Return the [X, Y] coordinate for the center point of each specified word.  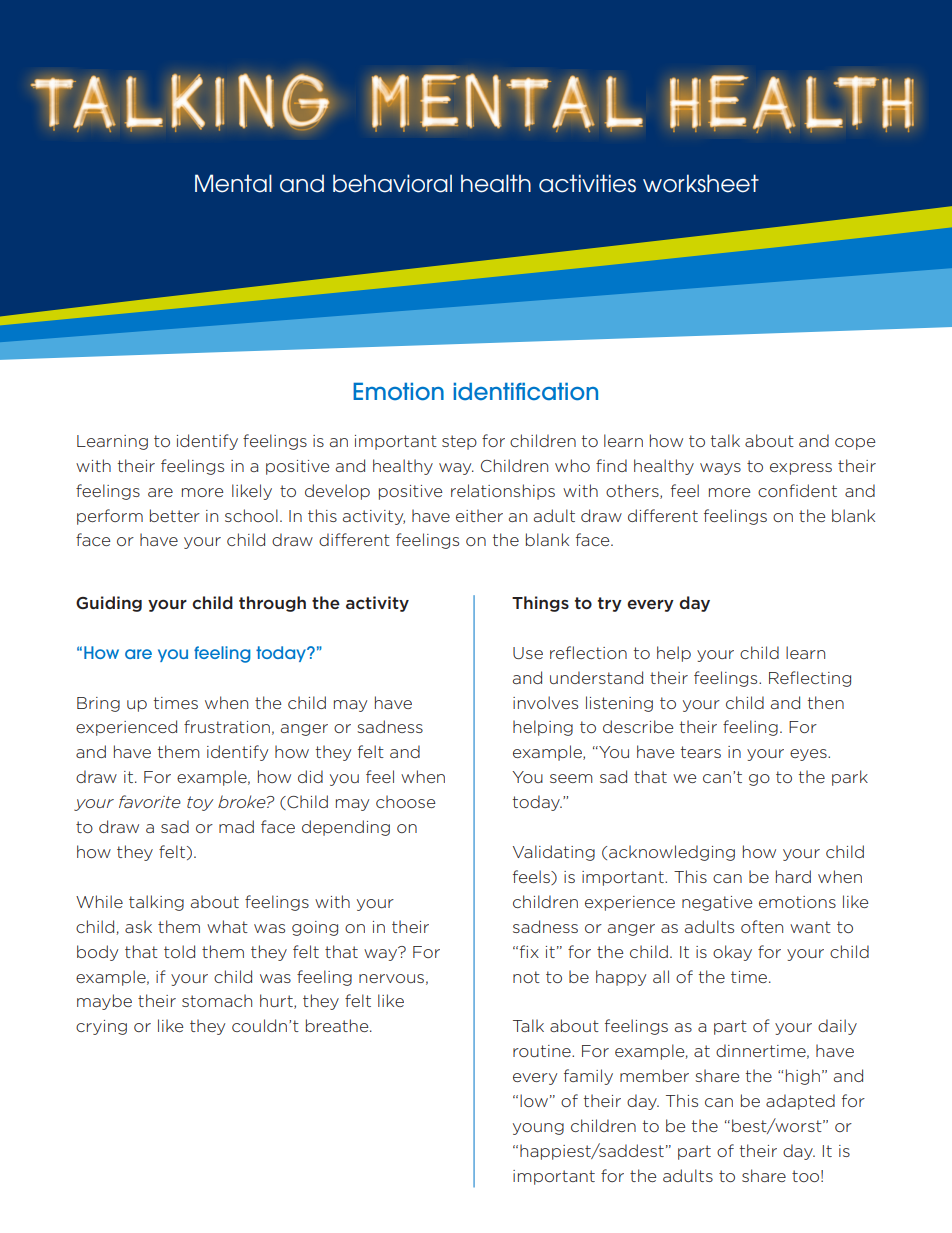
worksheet [701, 183]
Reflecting [810, 679]
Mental [233, 183]
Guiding [109, 604]
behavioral [392, 183]
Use [528, 653]
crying [101, 1027]
